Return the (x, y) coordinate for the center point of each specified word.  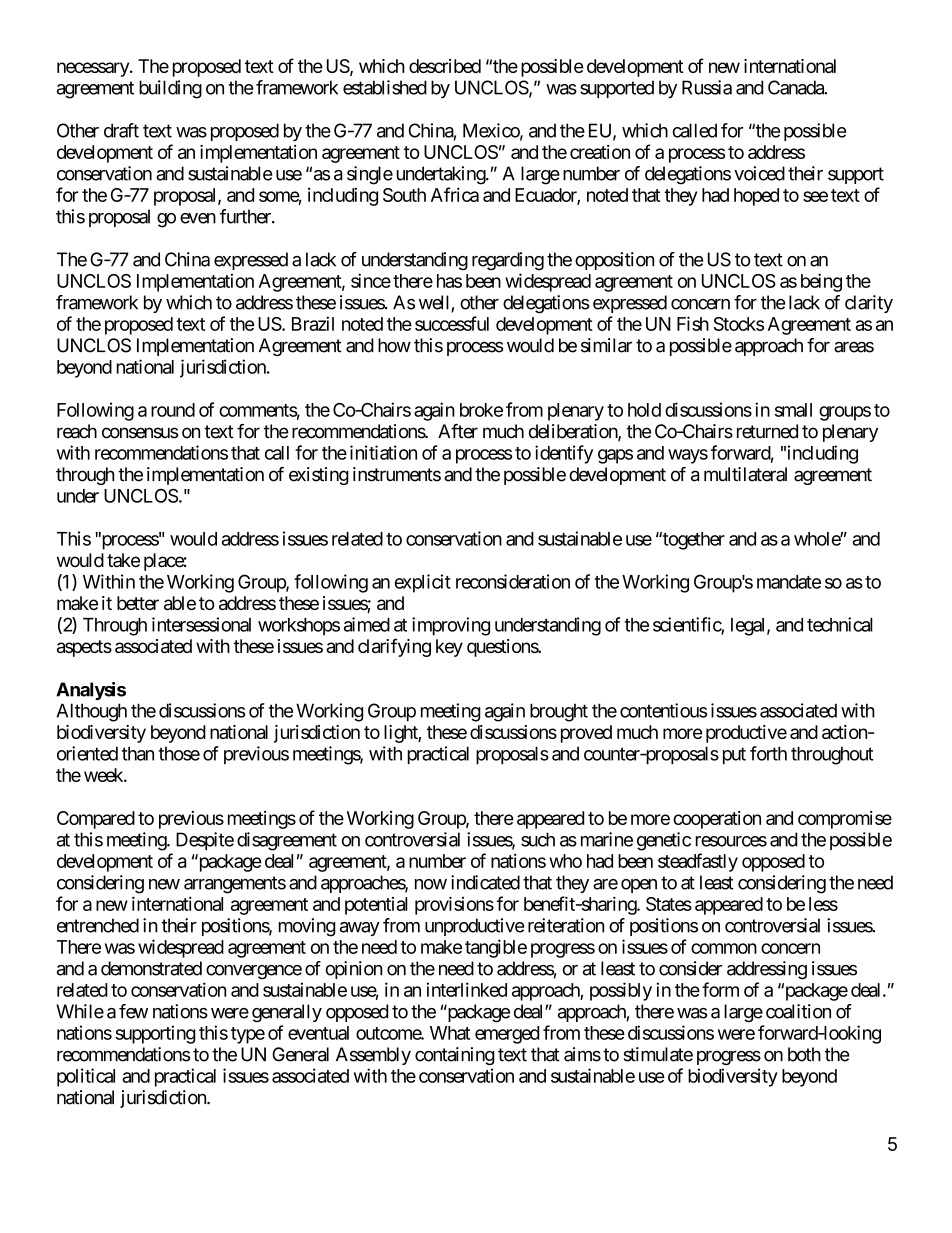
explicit (423, 583)
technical (840, 624)
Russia (707, 87)
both (804, 1054)
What (450, 1033)
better (138, 603)
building (170, 89)
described (445, 66)
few (133, 1011)
